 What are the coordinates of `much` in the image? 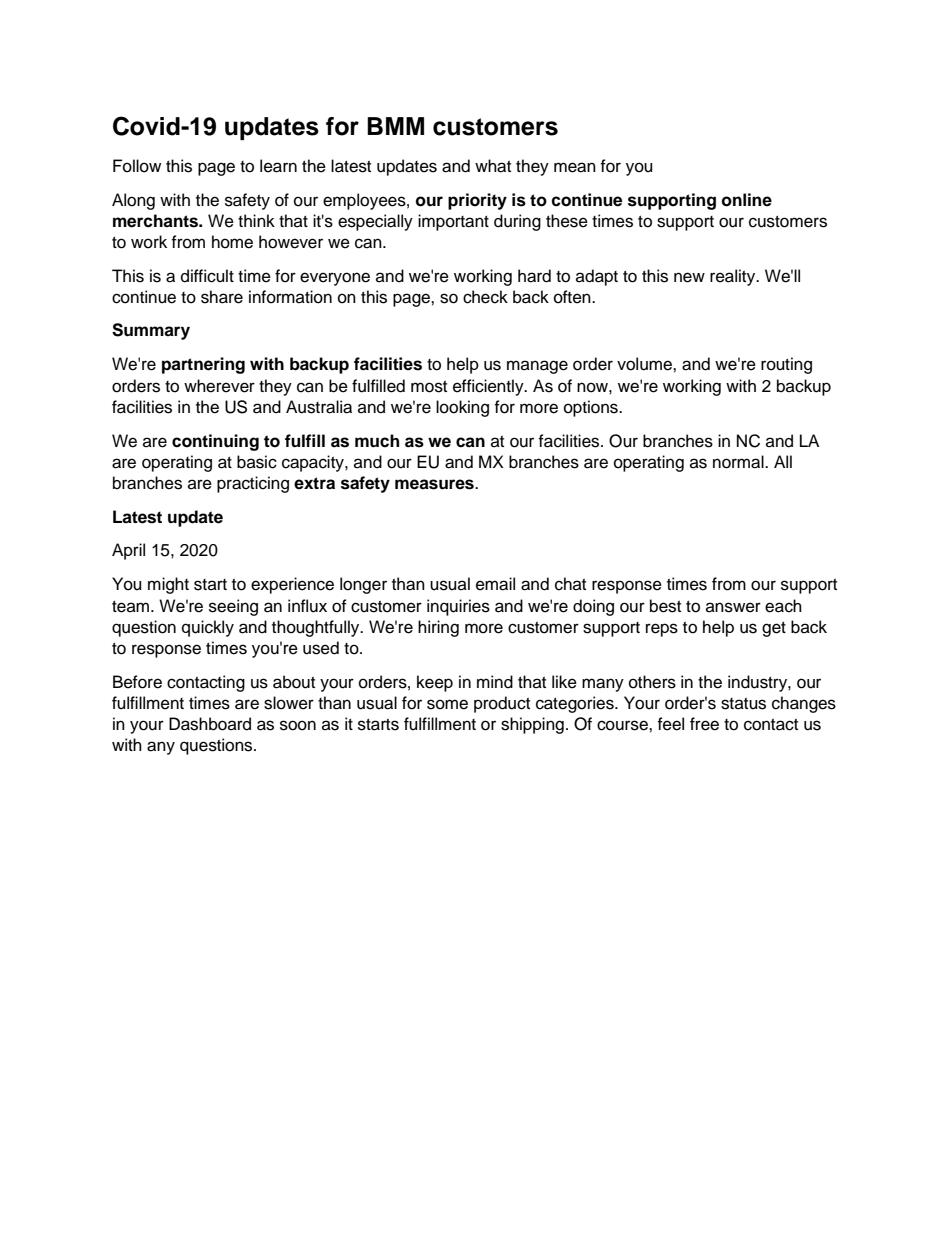 It's located at (377, 441).
